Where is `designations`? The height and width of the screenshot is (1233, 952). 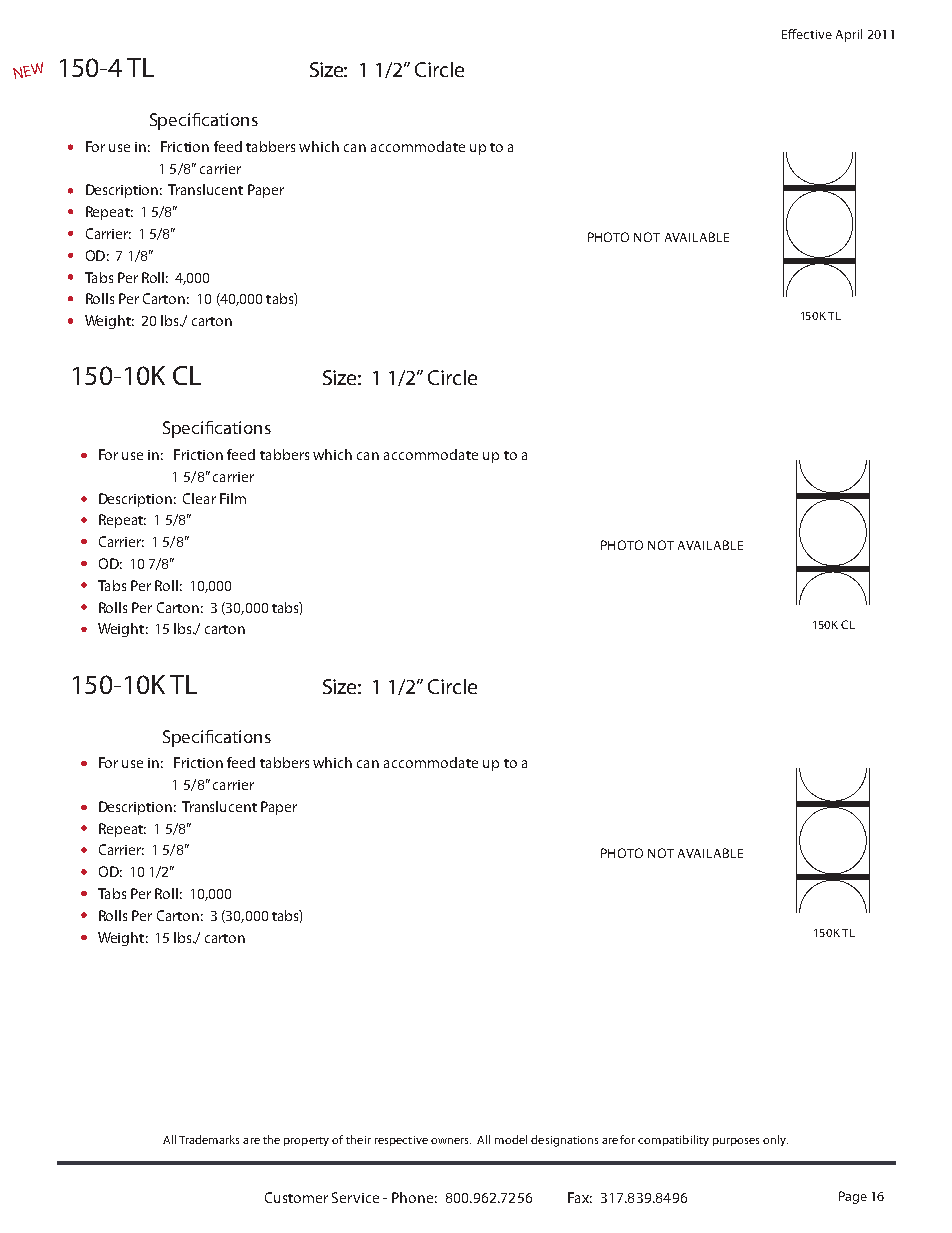 designations is located at coordinates (564, 1141).
